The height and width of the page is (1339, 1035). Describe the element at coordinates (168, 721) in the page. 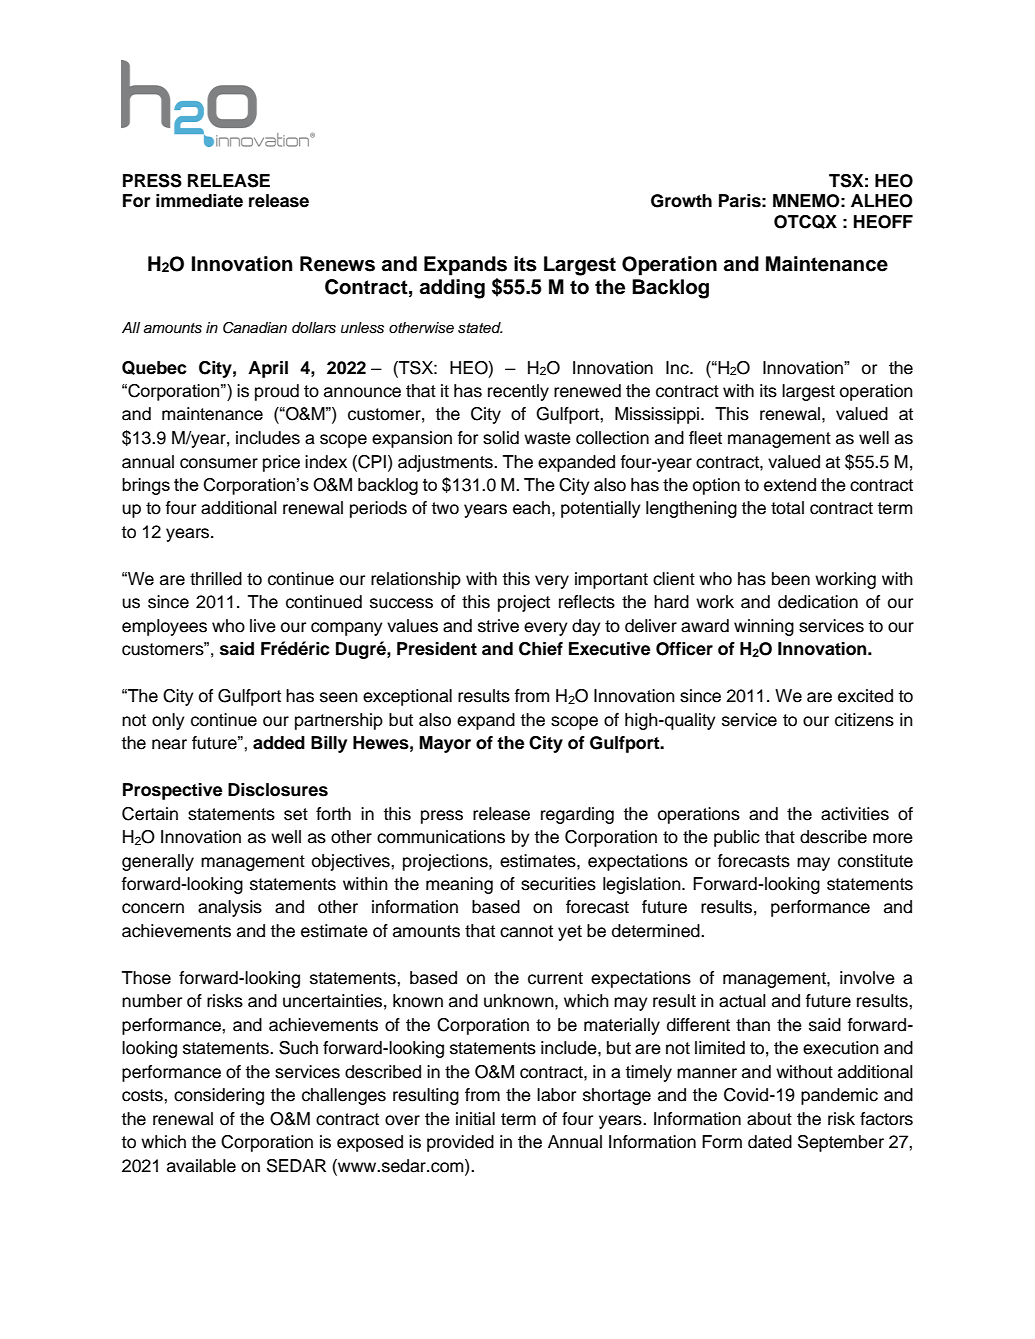

I see `only` at that location.
